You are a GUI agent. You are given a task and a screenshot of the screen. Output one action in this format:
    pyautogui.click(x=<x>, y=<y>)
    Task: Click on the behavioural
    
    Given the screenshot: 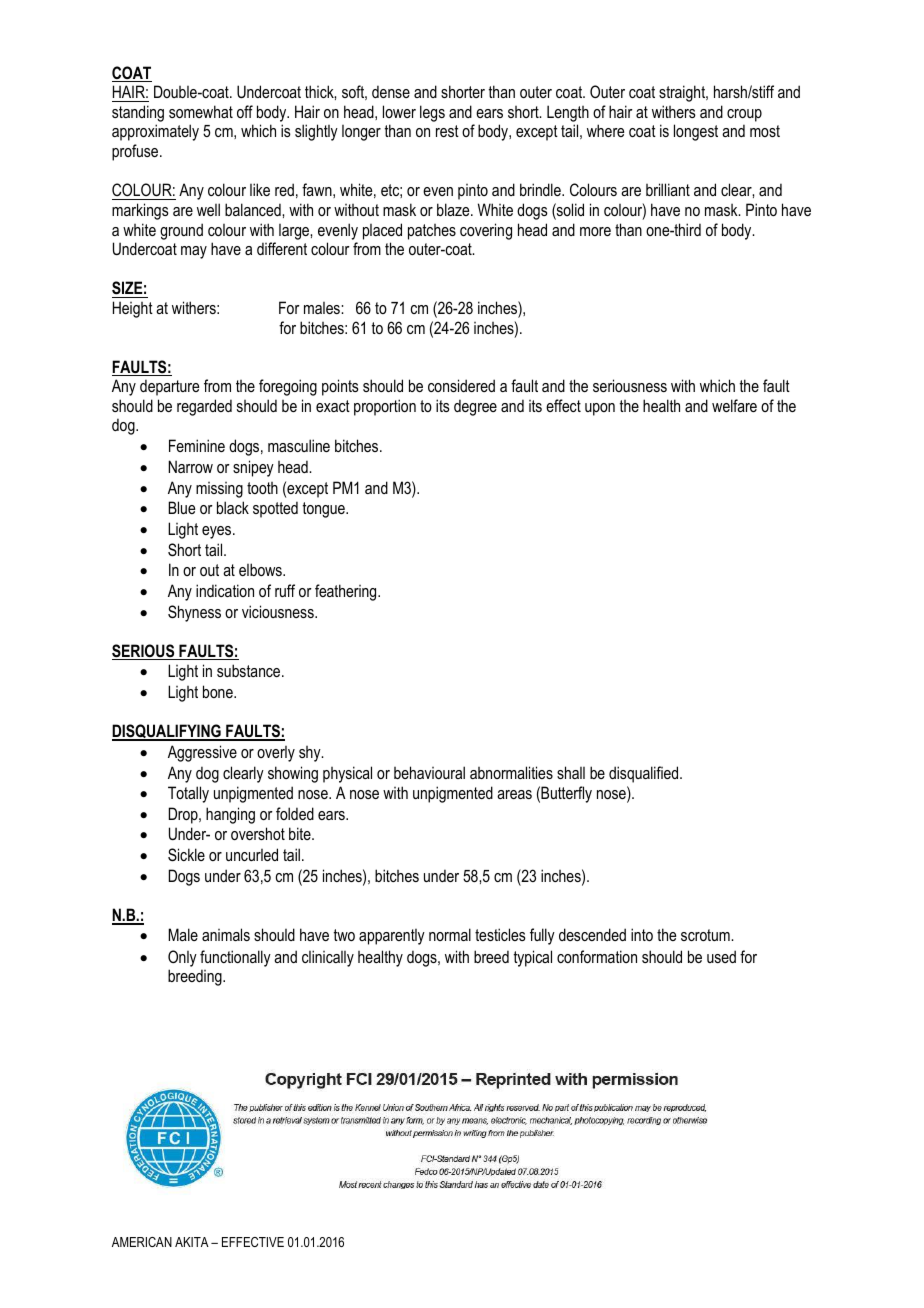 What is the action you would take?
    pyautogui.click(x=429, y=772)
